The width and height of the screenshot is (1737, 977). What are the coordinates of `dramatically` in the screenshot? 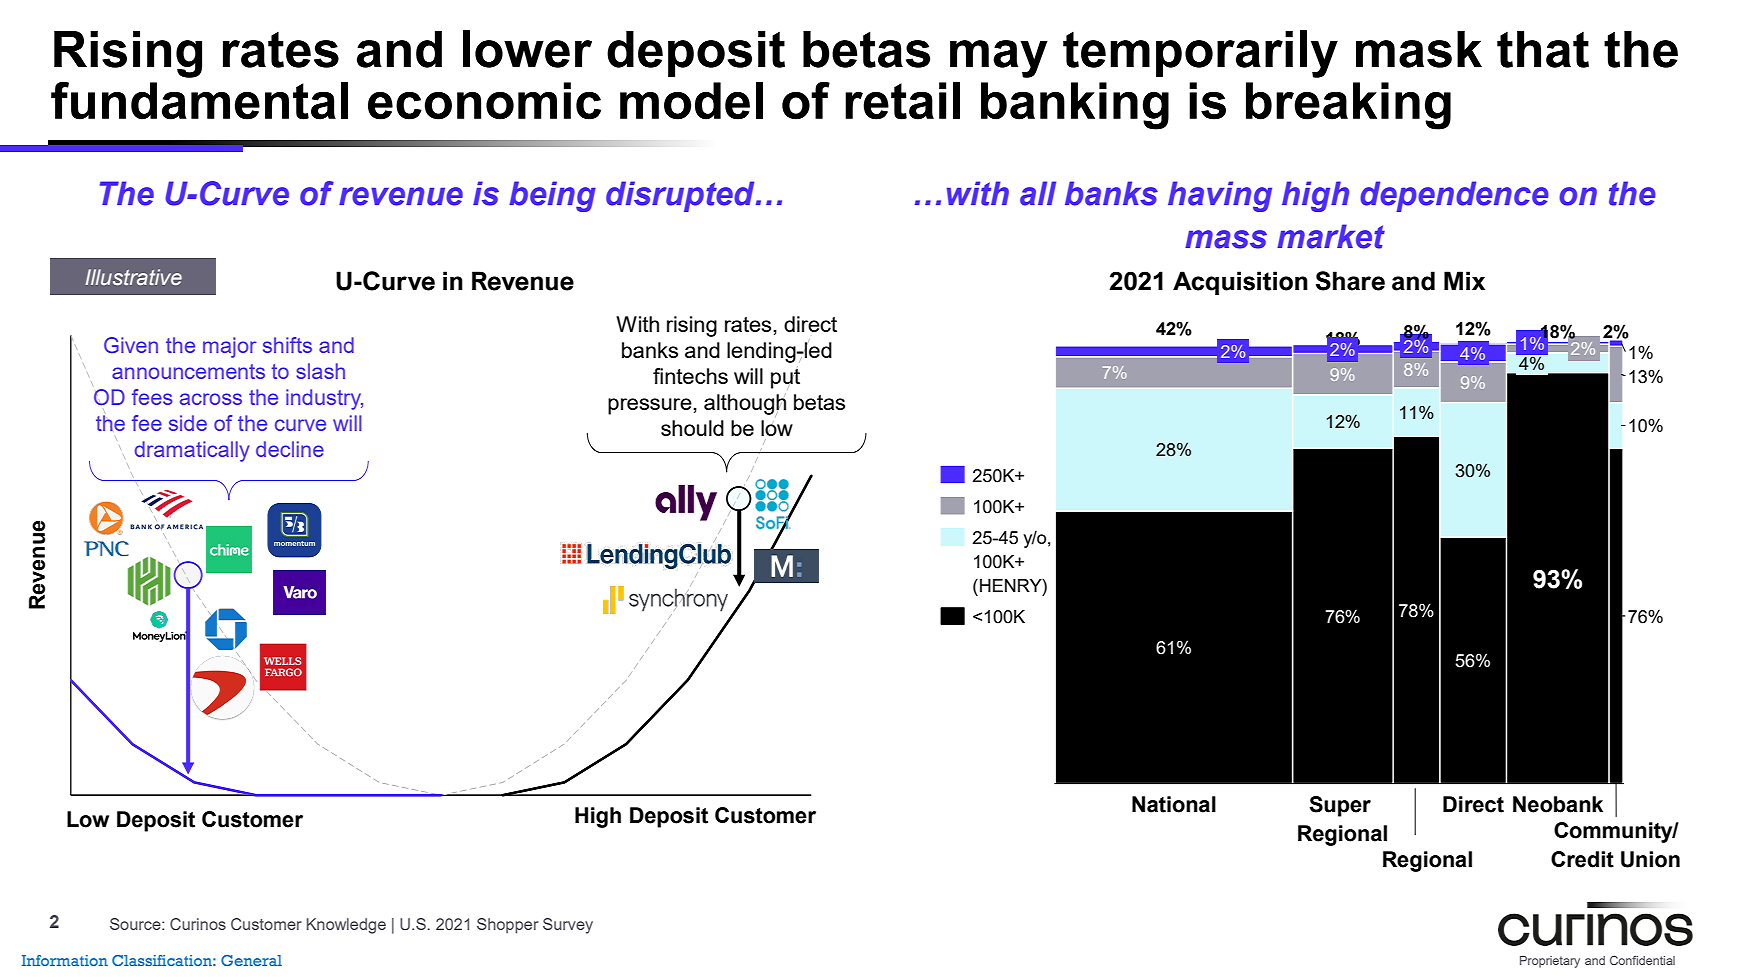 It's located at (192, 451).
